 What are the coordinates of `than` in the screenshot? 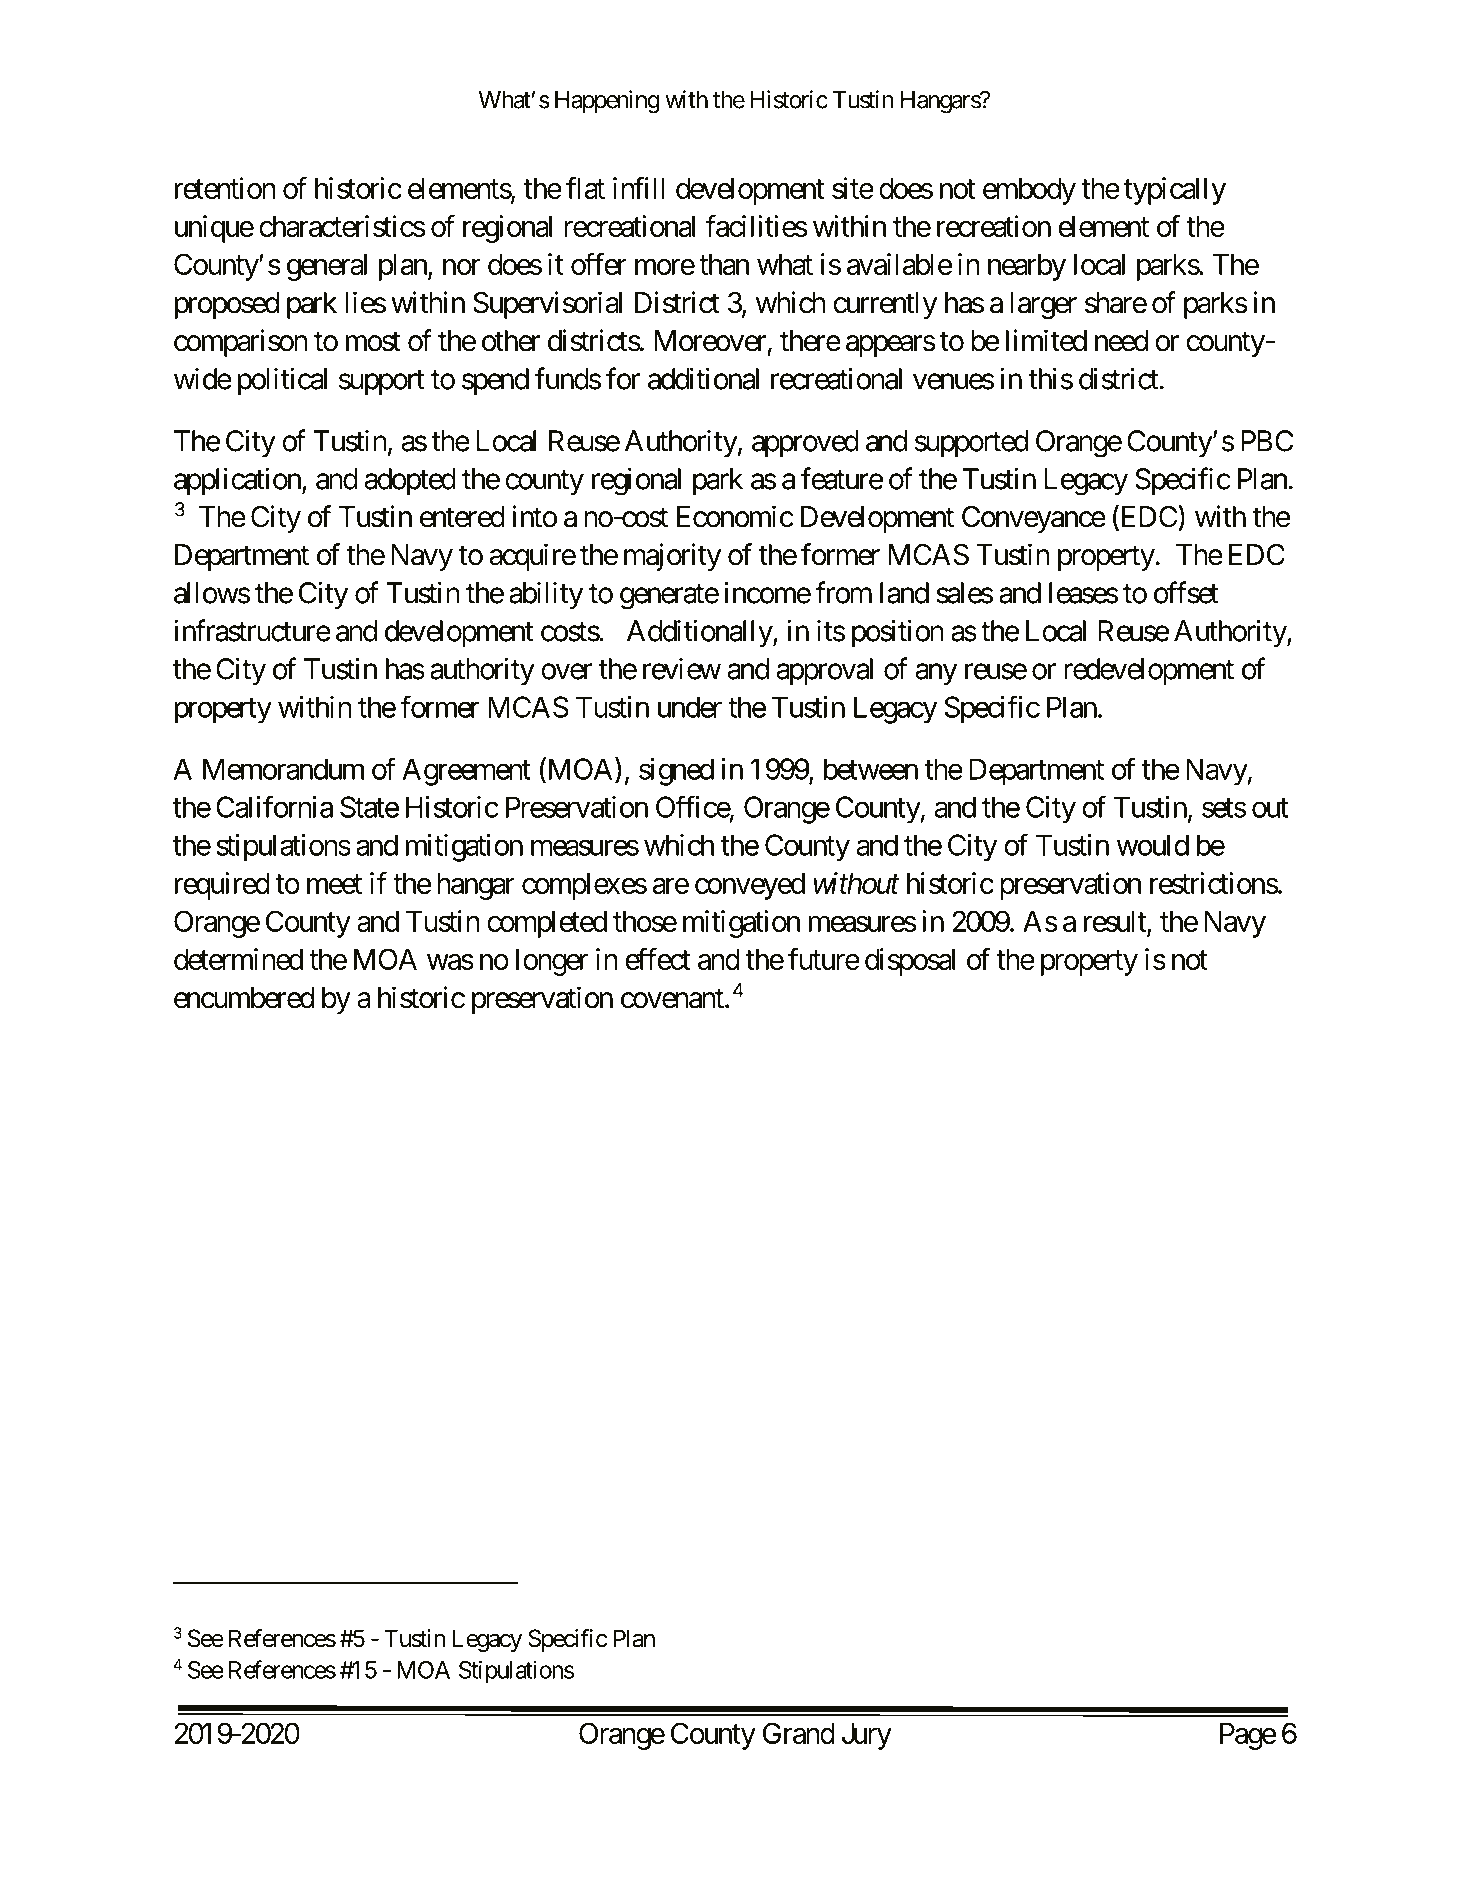 It's located at (724, 264).
